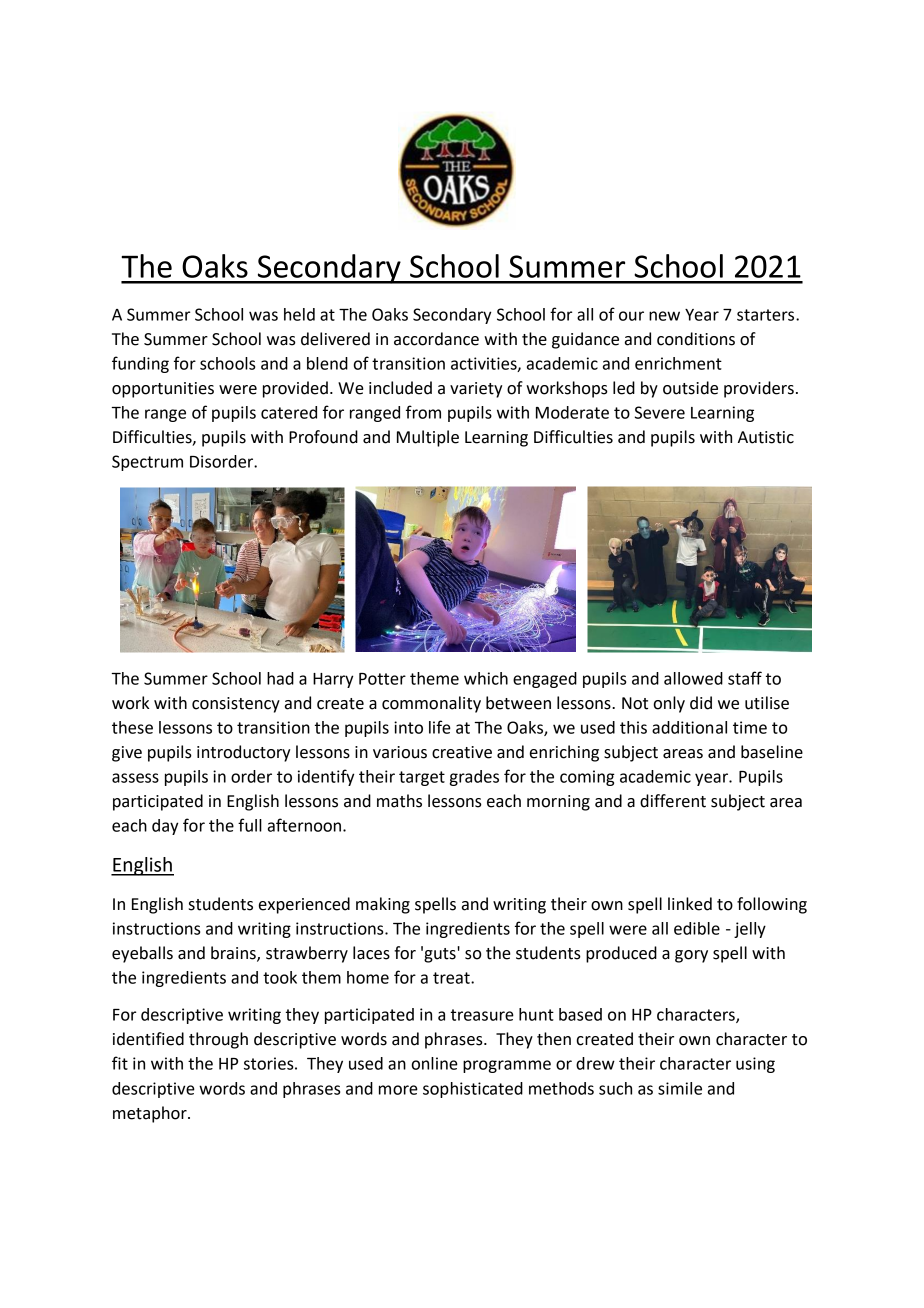 The width and height of the screenshot is (924, 1308). What do you see at coordinates (680, 1088) in the screenshot?
I see `simile` at bounding box center [680, 1088].
